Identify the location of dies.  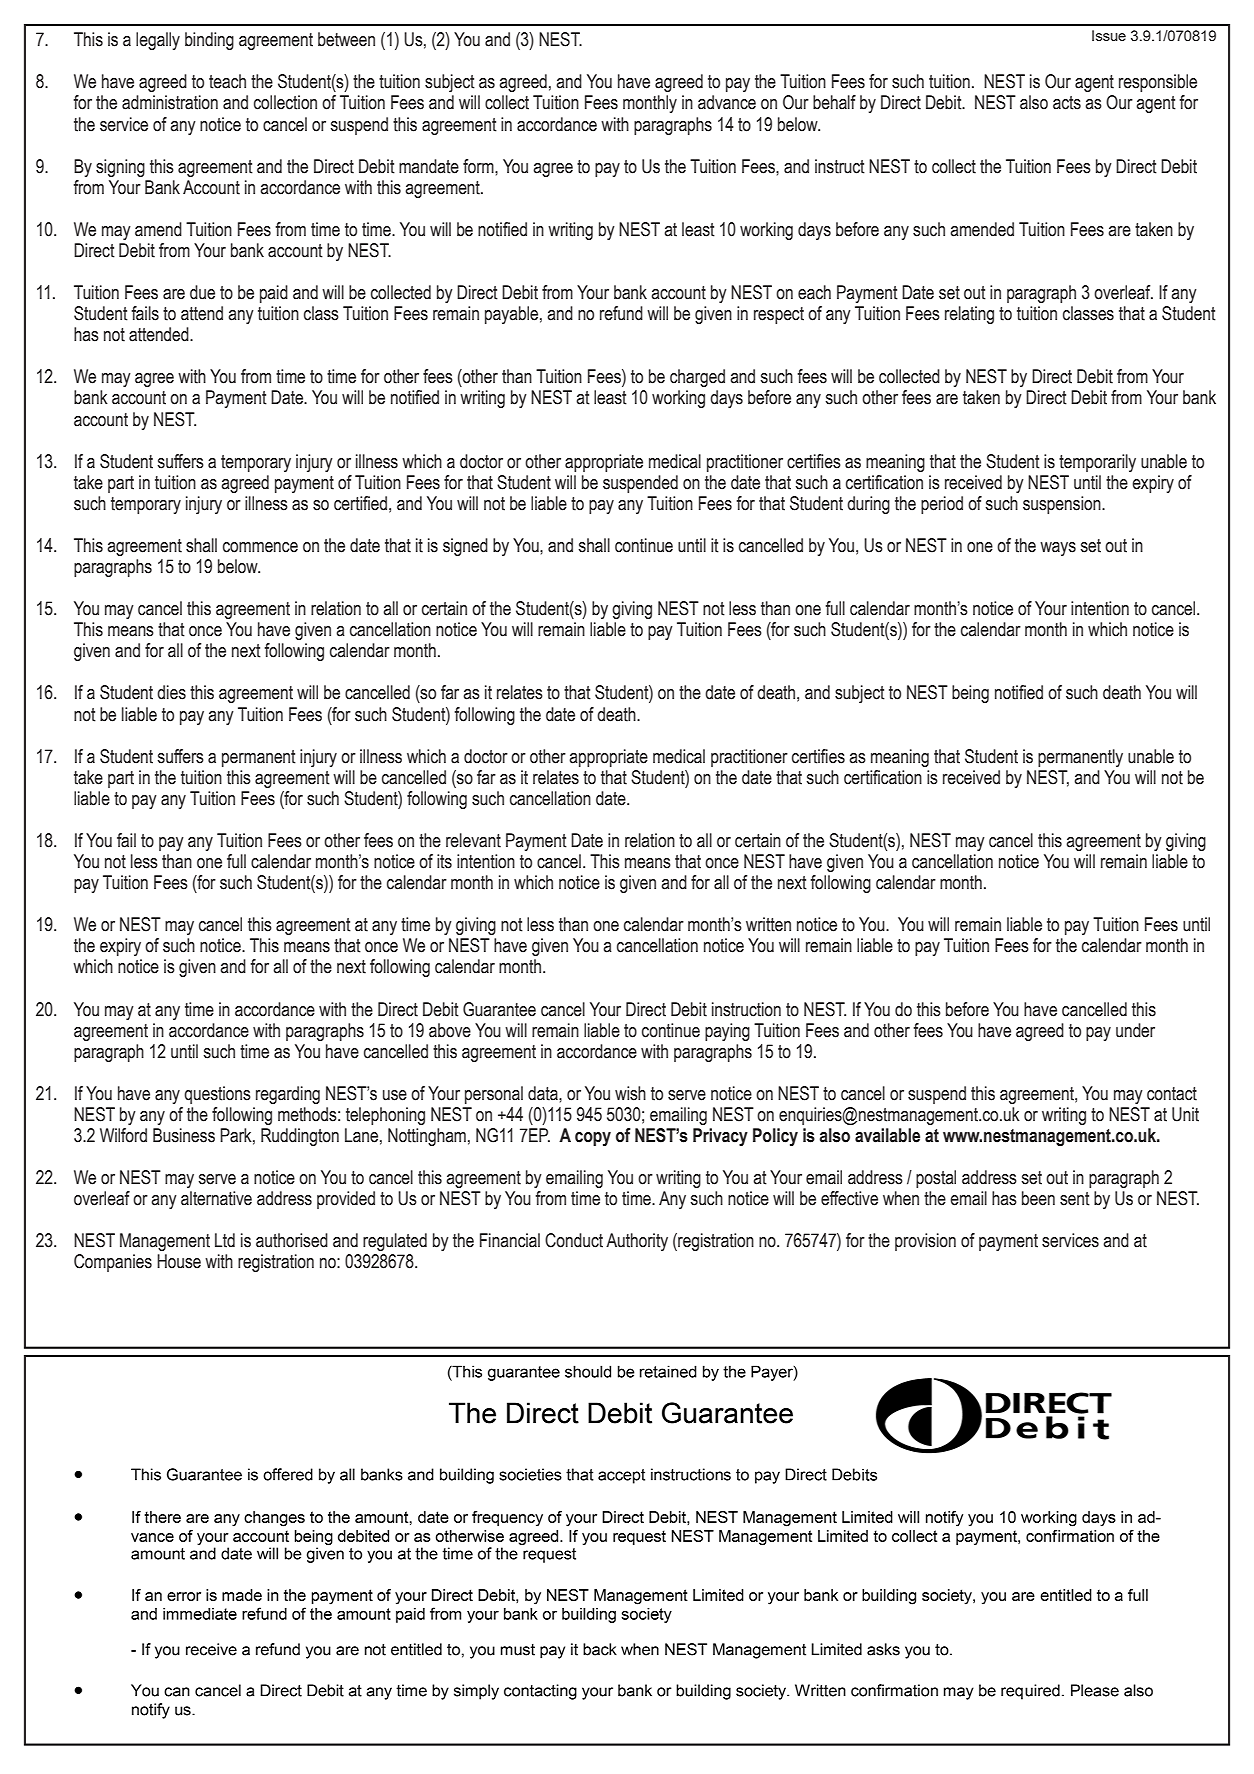
(171, 692).
